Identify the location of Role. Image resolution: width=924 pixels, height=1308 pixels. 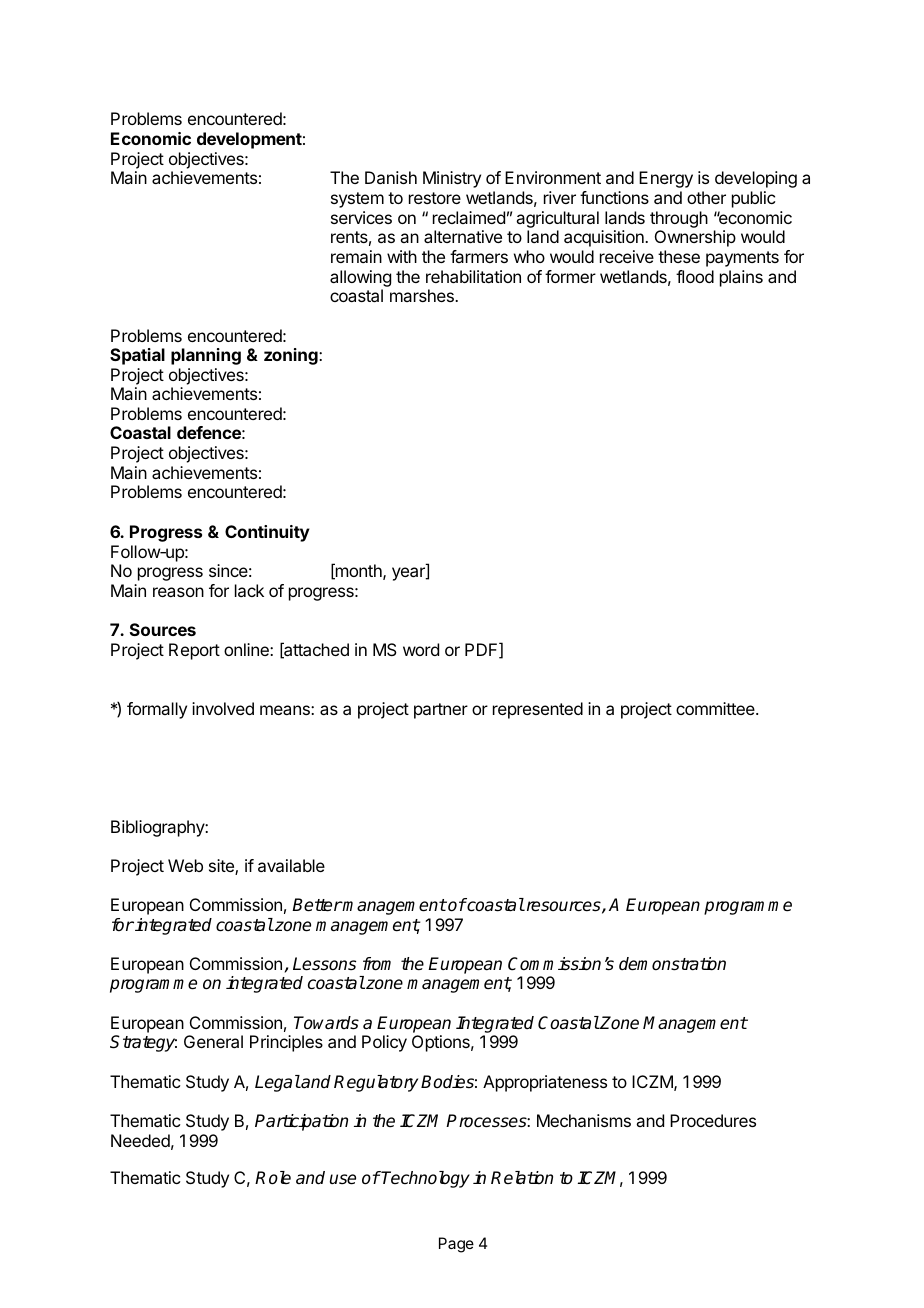
(273, 1178).
